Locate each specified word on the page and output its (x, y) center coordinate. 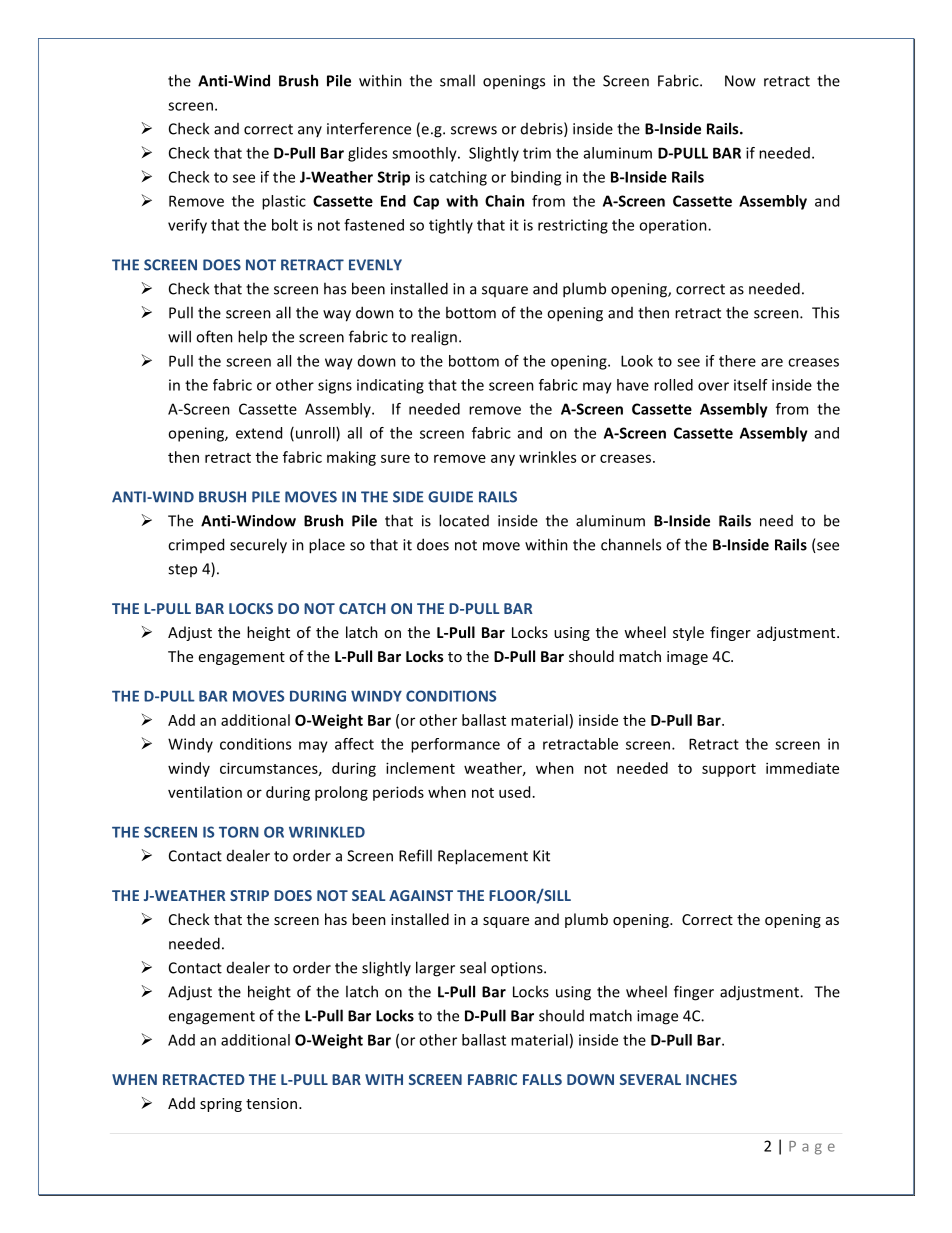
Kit (541, 856)
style (688, 633)
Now (740, 81)
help (252, 337)
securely (258, 546)
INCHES (711, 1079)
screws (474, 130)
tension (273, 1103)
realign (434, 338)
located (464, 520)
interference (369, 128)
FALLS (542, 1079)
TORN (239, 832)
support (729, 770)
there (737, 361)
